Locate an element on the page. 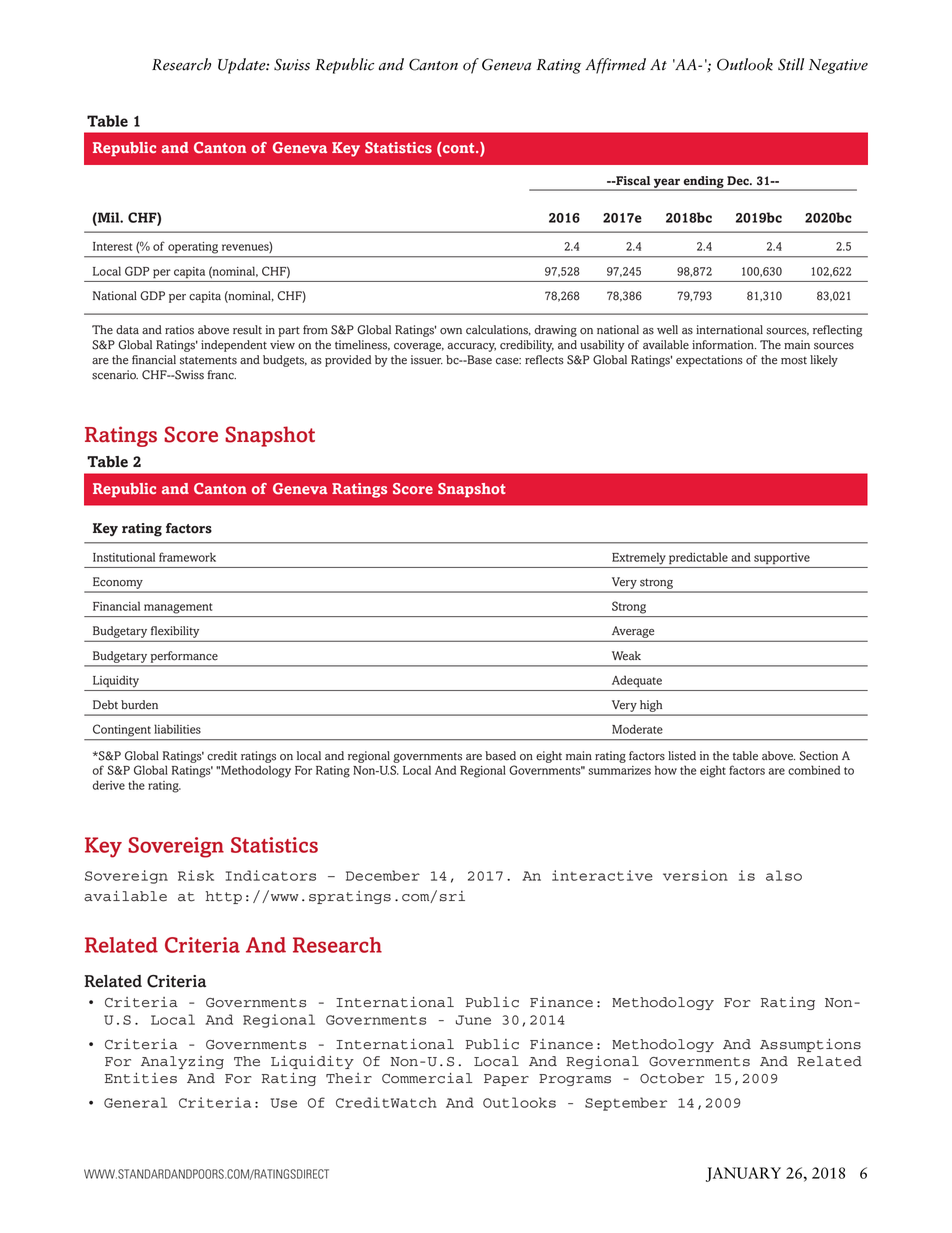 The width and height of the document is (952, 1233). combined is located at coordinates (814, 770).
